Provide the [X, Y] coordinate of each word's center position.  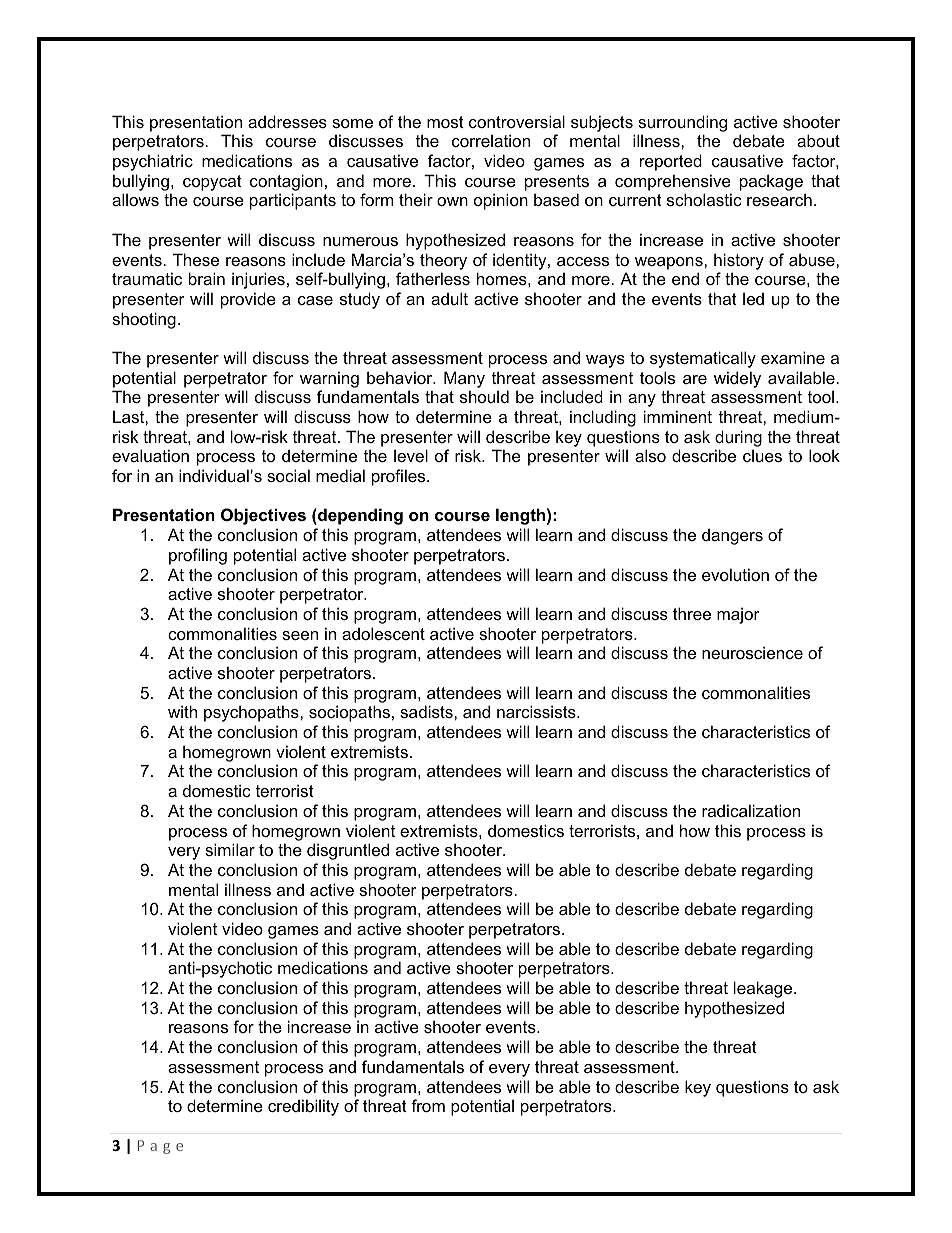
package [771, 182]
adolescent [383, 633]
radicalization [751, 810]
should [484, 396]
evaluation [150, 455]
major [738, 615]
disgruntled [348, 851]
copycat [212, 183]
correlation [491, 140]
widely [737, 379]
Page [160, 1147]
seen [300, 635]
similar [230, 849]
